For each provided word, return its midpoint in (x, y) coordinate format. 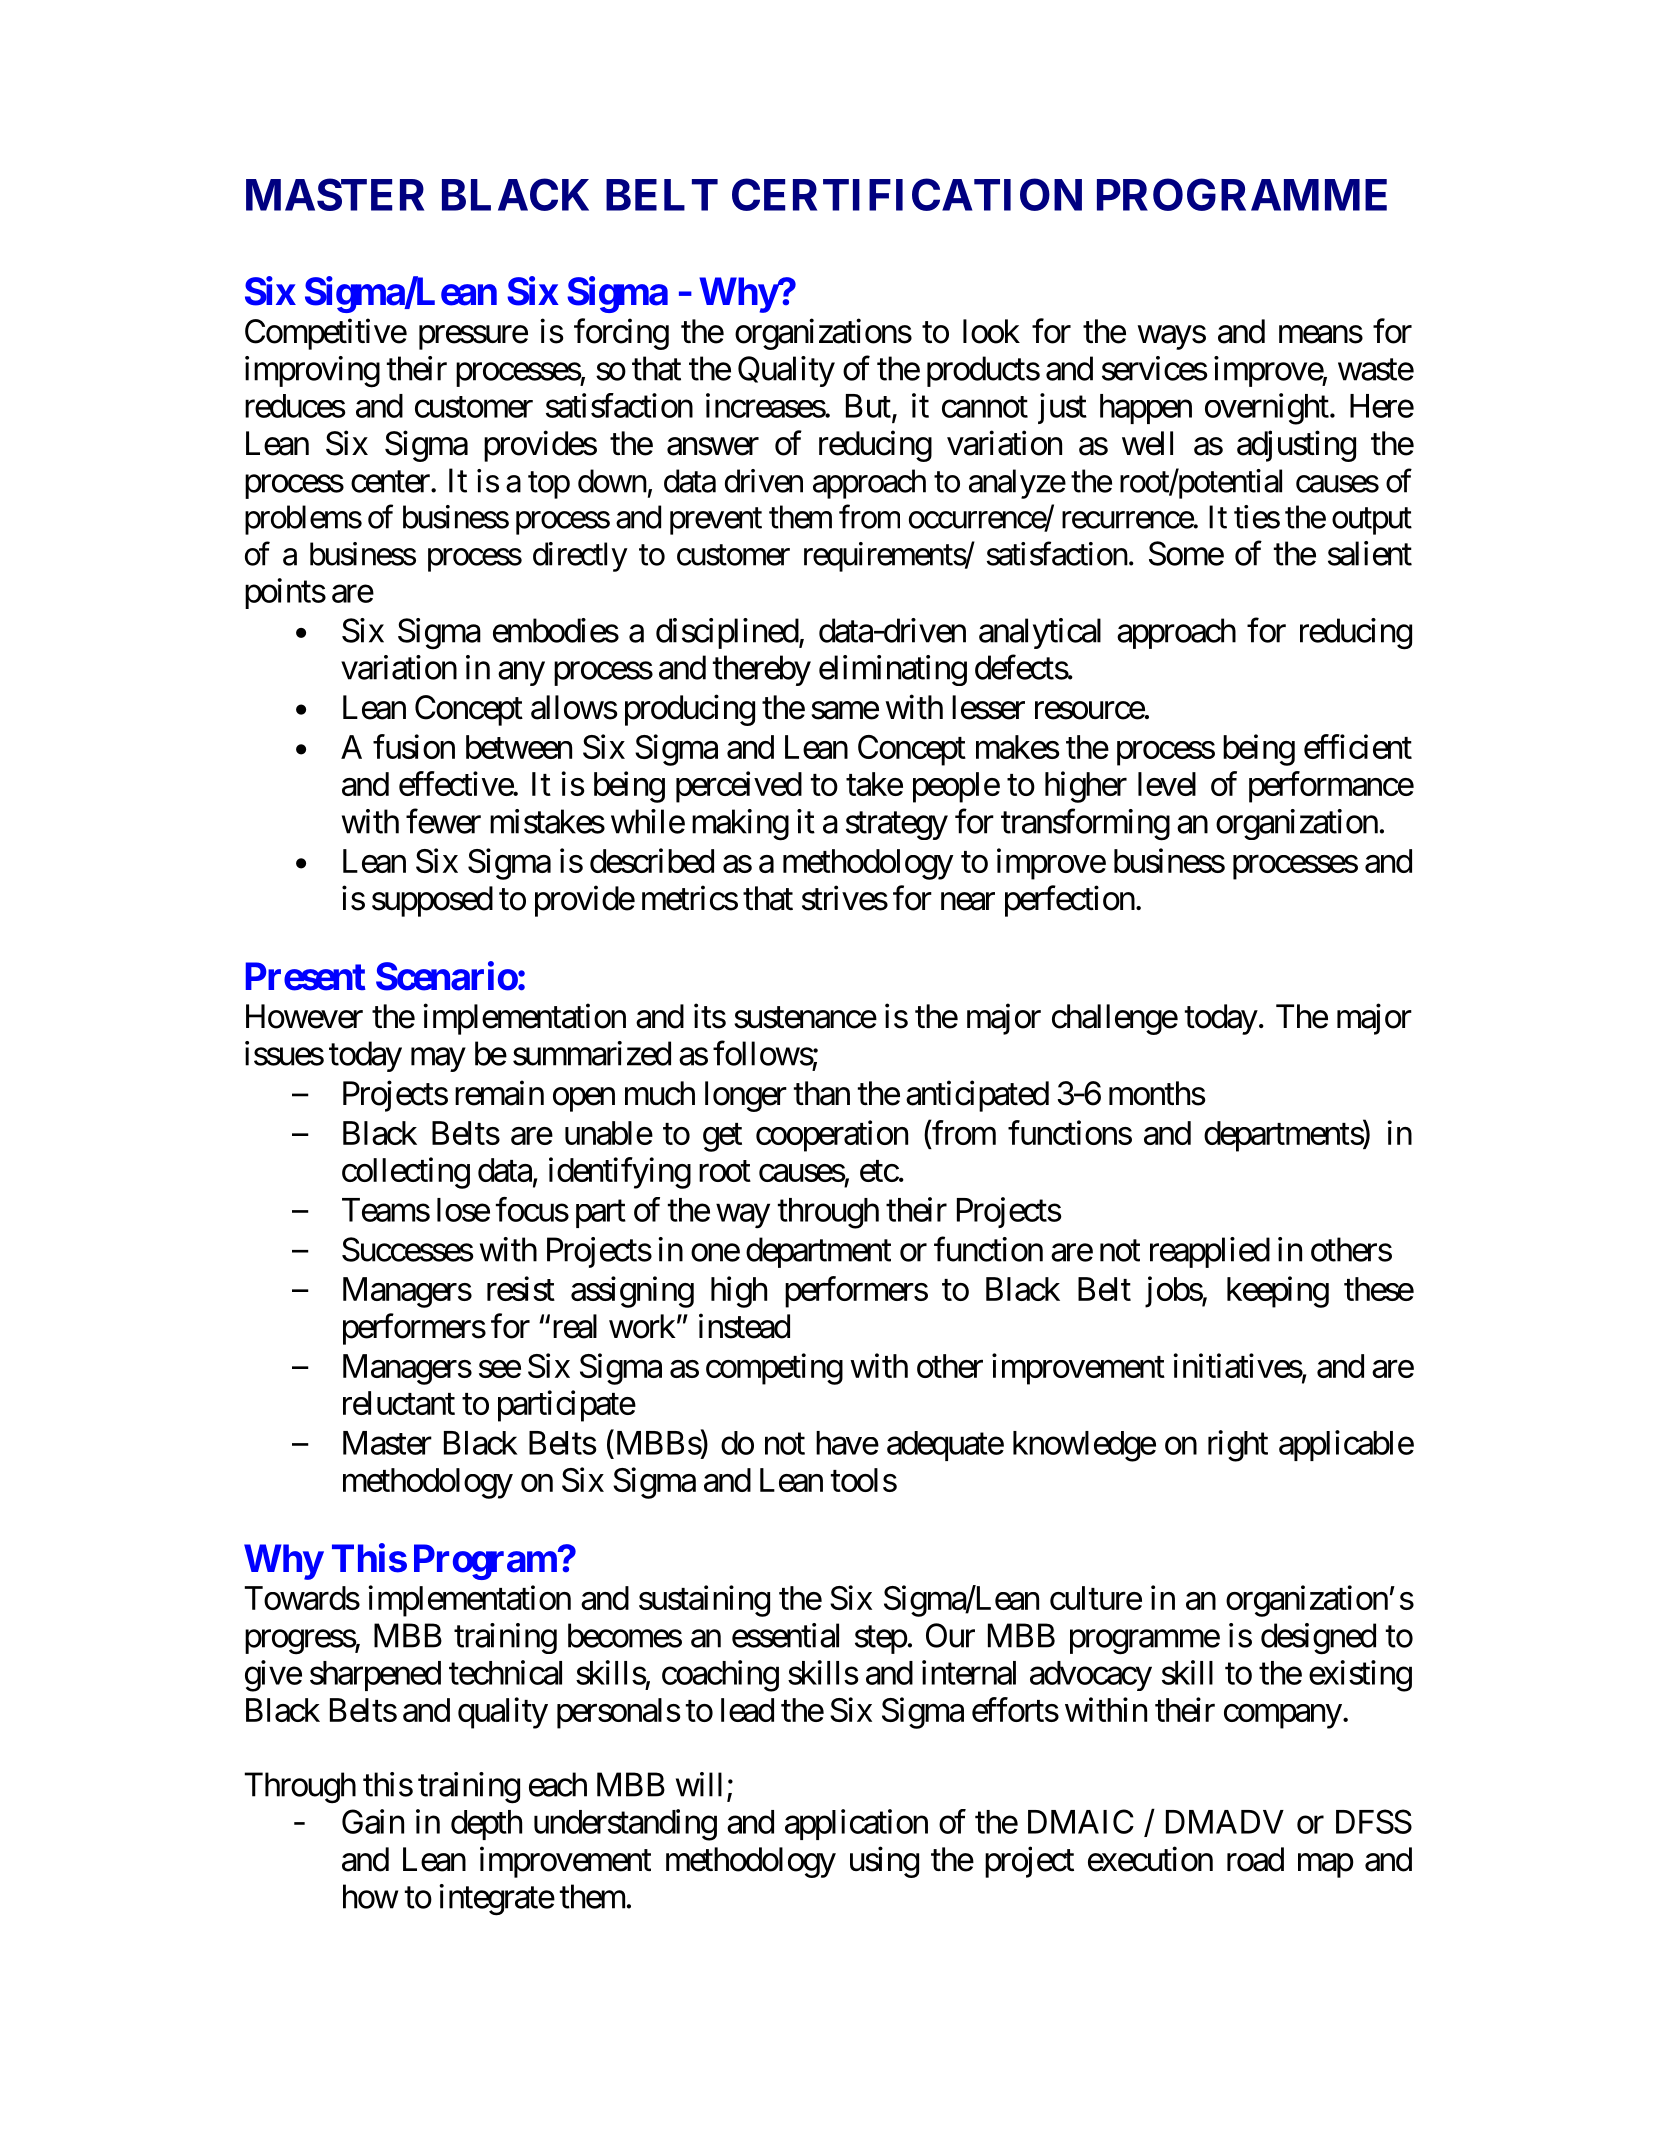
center (391, 482)
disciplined (728, 633)
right (1238, 1446)
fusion (414, 746)
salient (1370, 553)
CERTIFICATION (907, 194)
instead (744, 1326)
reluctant (399, 1403)
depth (486, 1825)
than (822, 1093)
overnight (1267, 409)
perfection (1070, 901)
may (438, 1060)
